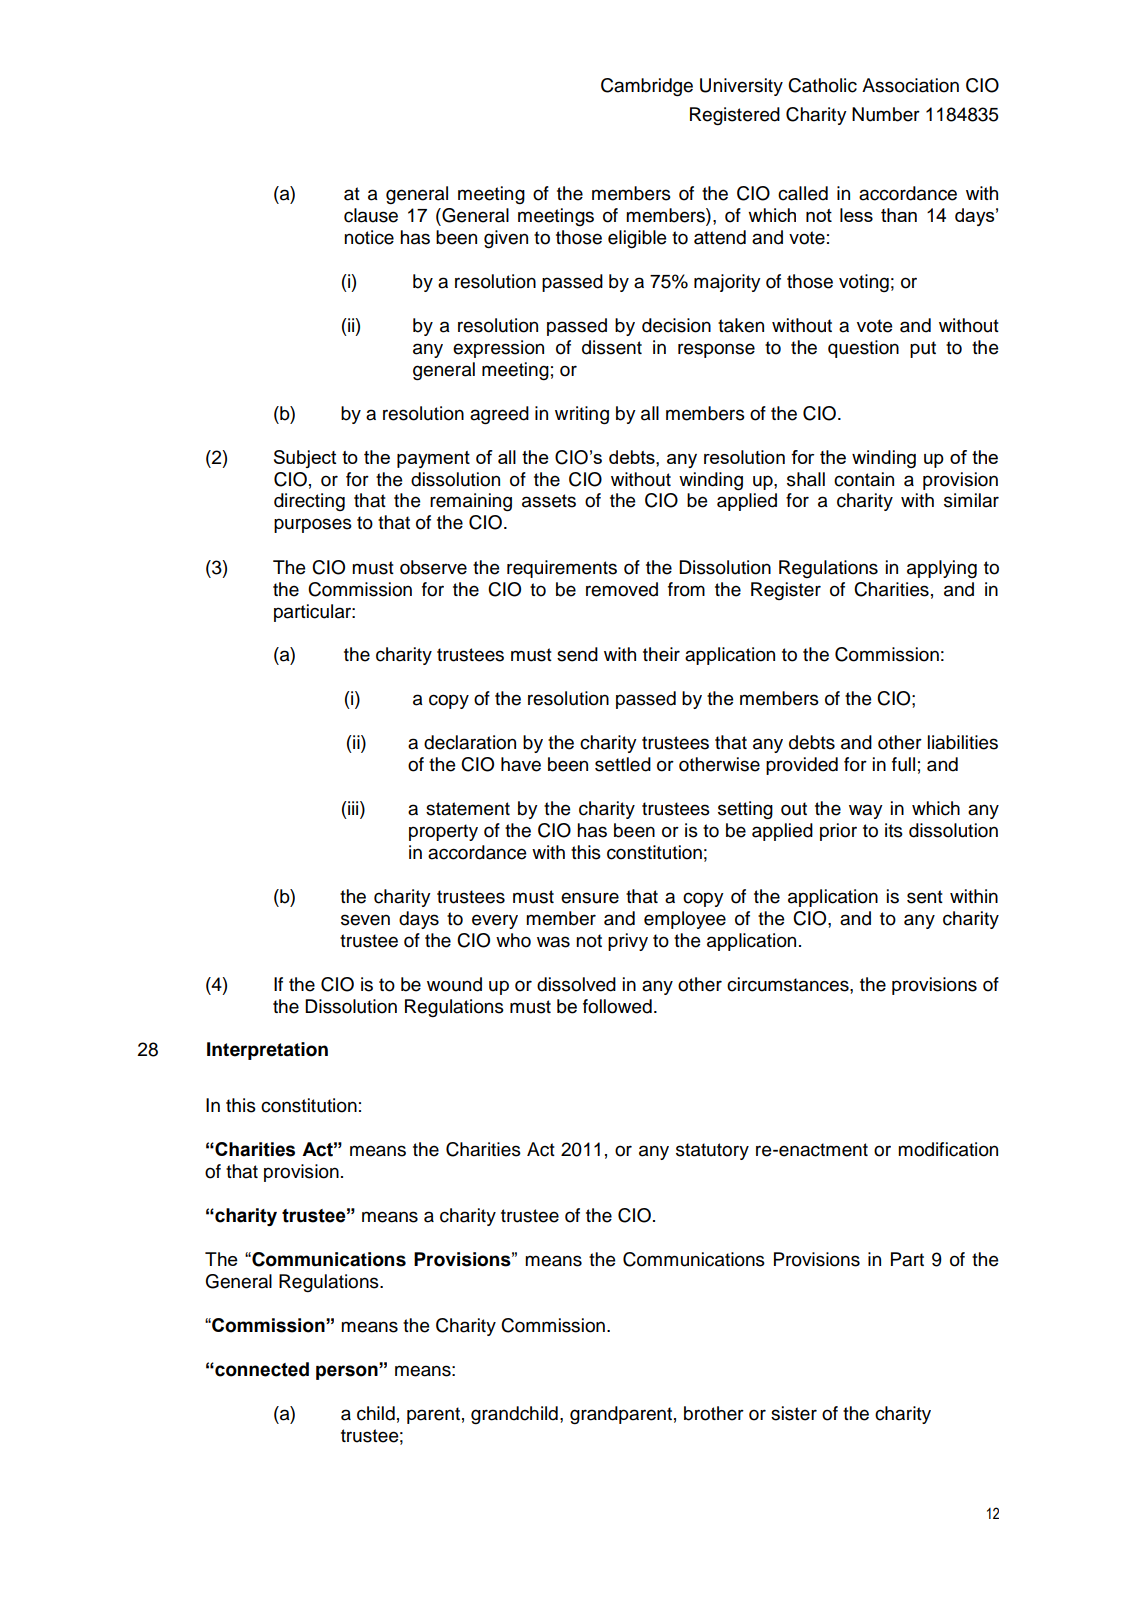  Describe the element at coordinates (794, 1413) in the page. I see `sister` at that location.
